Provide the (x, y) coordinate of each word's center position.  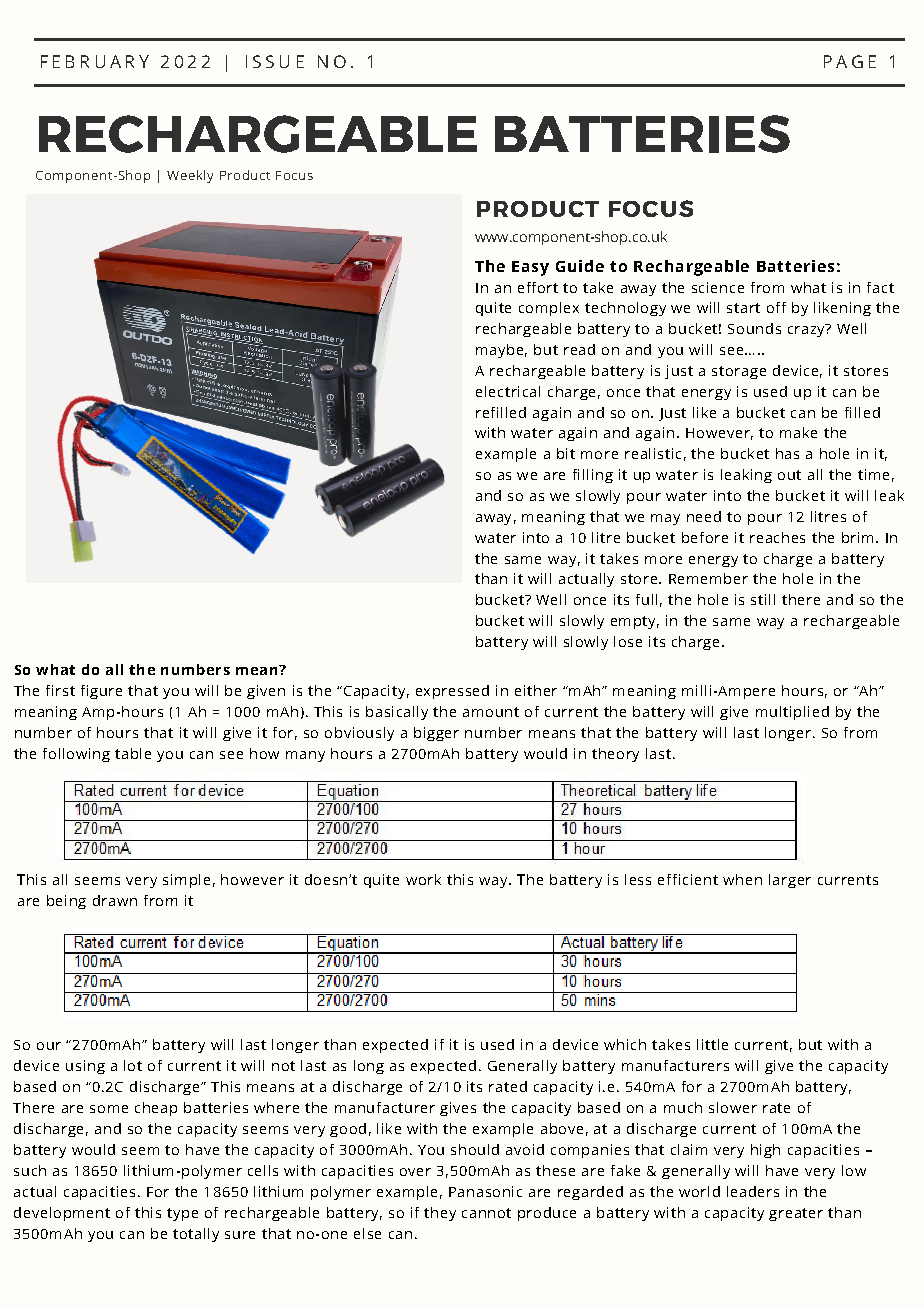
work (423, 879)
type (182, 1214)
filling (593, 476)
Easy (530, 268)
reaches (777, 537)
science (718, 287)
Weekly (190, 176)
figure (101, 692)
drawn (115, 900)
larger (790, 881)
